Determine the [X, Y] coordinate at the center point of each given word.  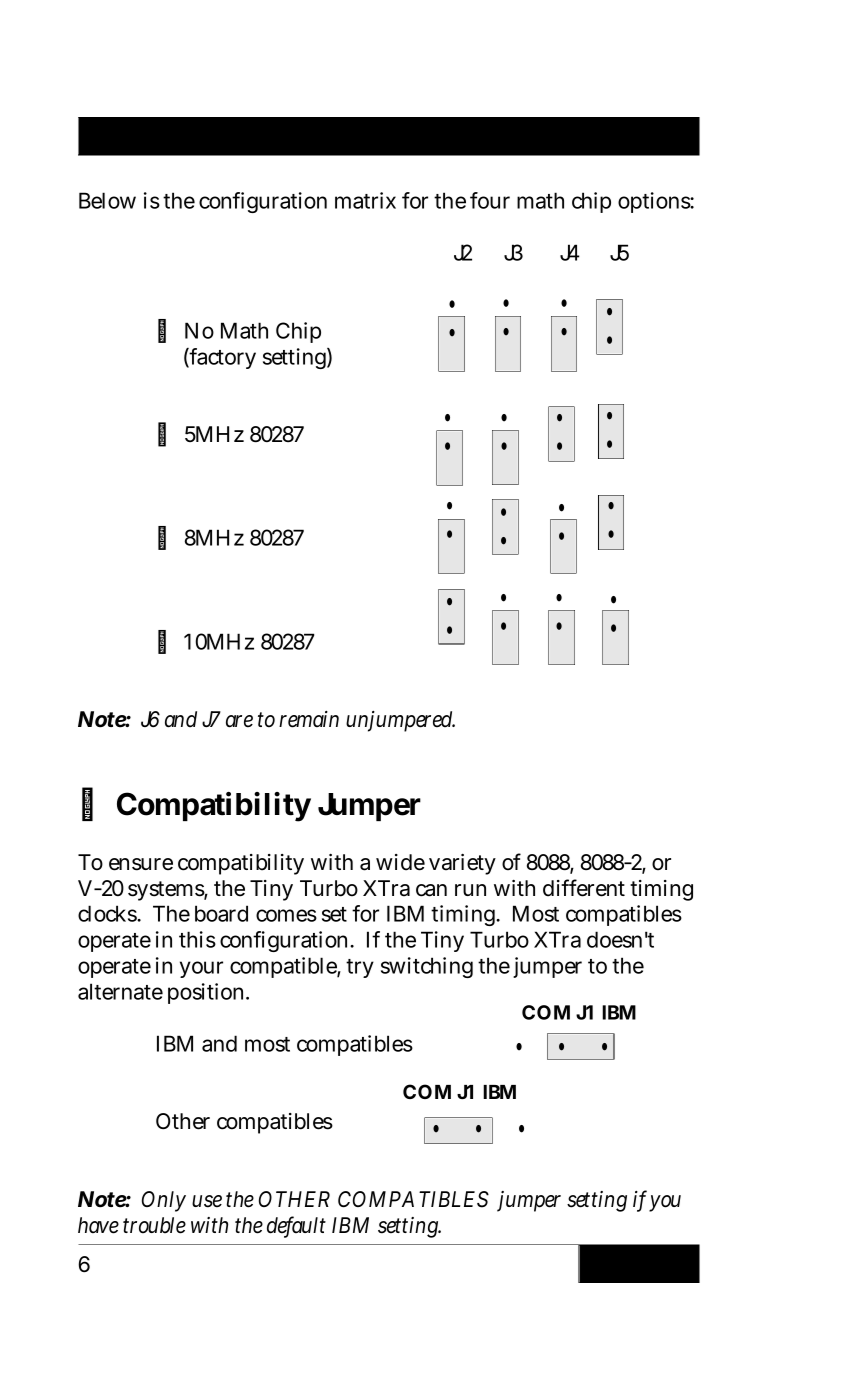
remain [309, 719]
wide [400, 862]
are [239, 721]
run [470, 890]
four [490, 200]
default [296, 1226]
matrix [365, 200]
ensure [141, 864]
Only [164, 1201]
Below [107, 200]
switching [427, 967]
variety [462, 864]
